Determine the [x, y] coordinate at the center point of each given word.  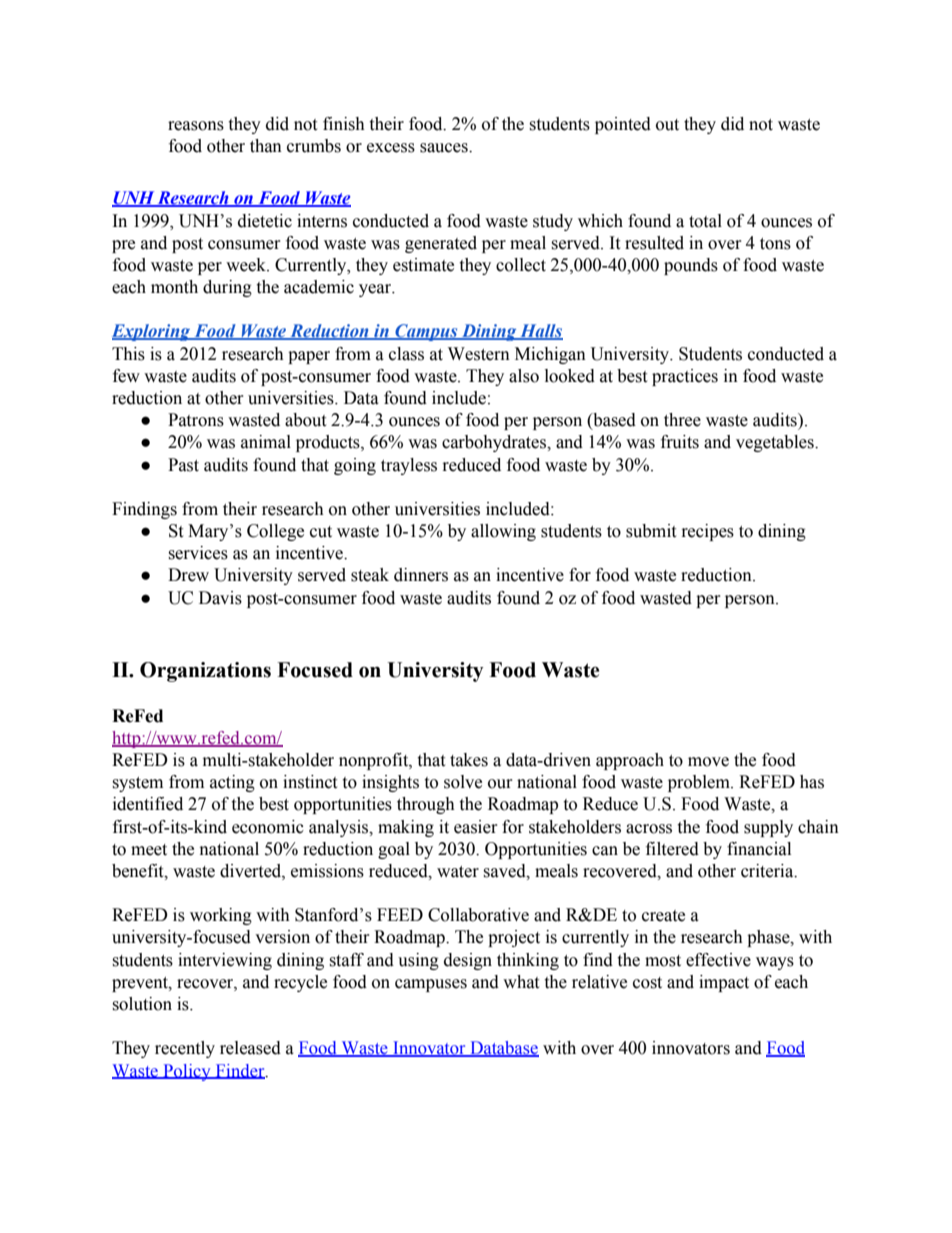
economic [268, 827]
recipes [708, 532]
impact [724, 983]
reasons [196, 126]
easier [476, 827]
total [705, 221]
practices [685, 377]
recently [185, 1049]
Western [479, 354]
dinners [421, 575]
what [521, 982]
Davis [220, 598]
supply [768, 828]
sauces [445, 148]
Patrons [196, 420]
